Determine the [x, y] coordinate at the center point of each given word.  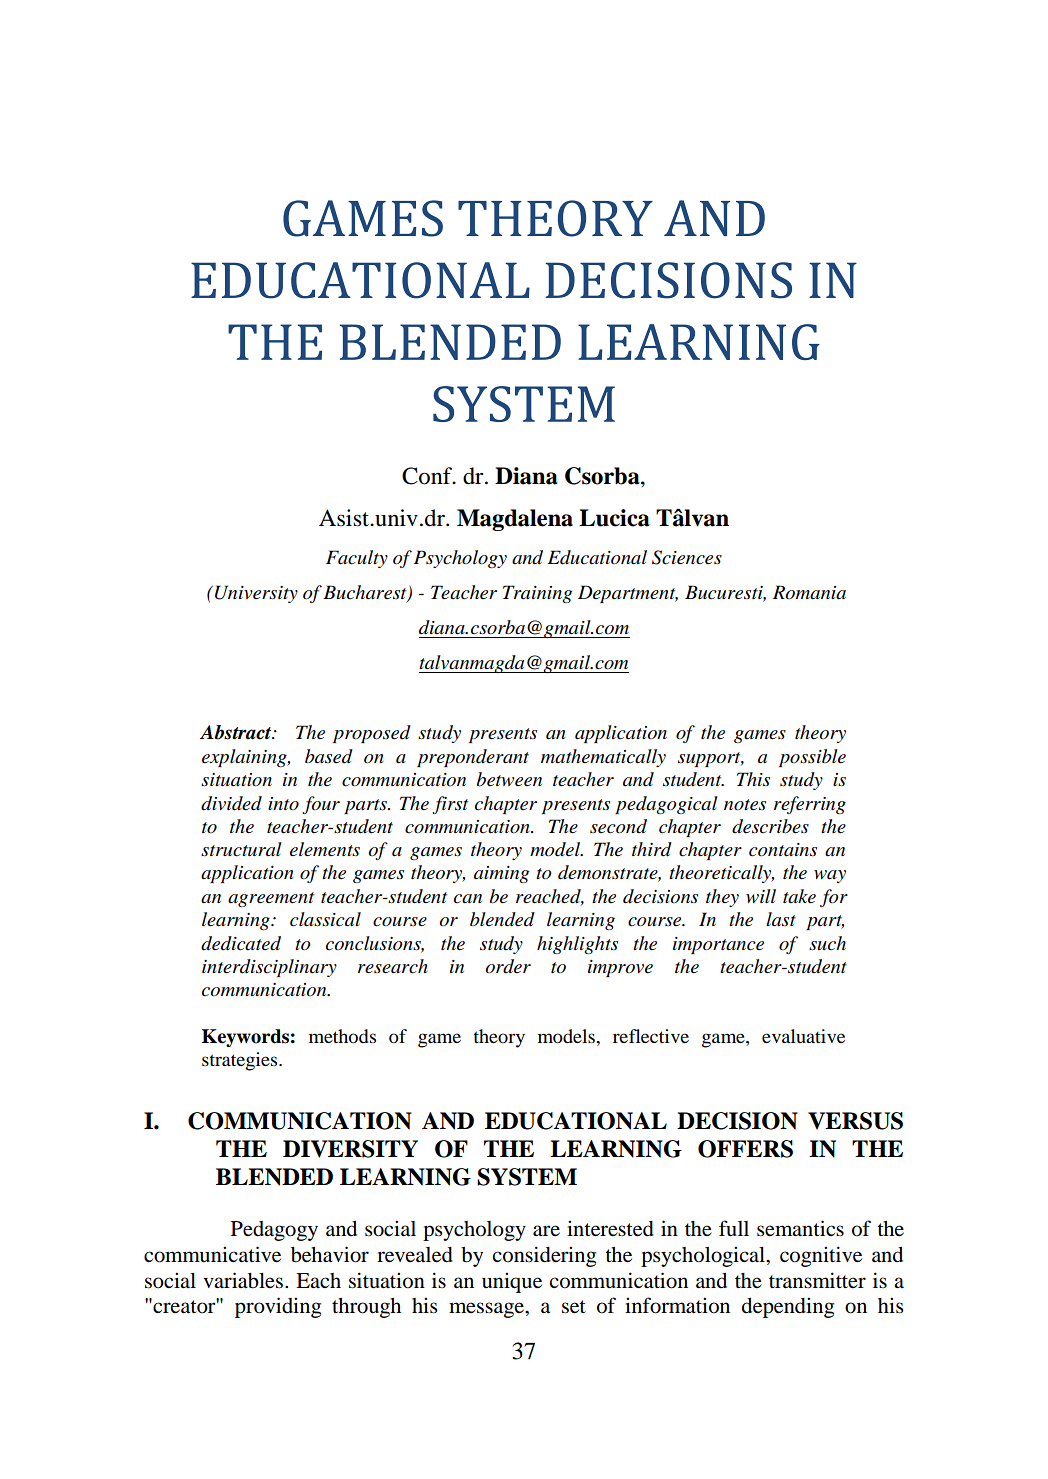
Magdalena [515, 520]
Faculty [357, 559]
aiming [501, 874]
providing [278, 1307]
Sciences [687, 557]
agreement [271, 899]
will [761, 896]
